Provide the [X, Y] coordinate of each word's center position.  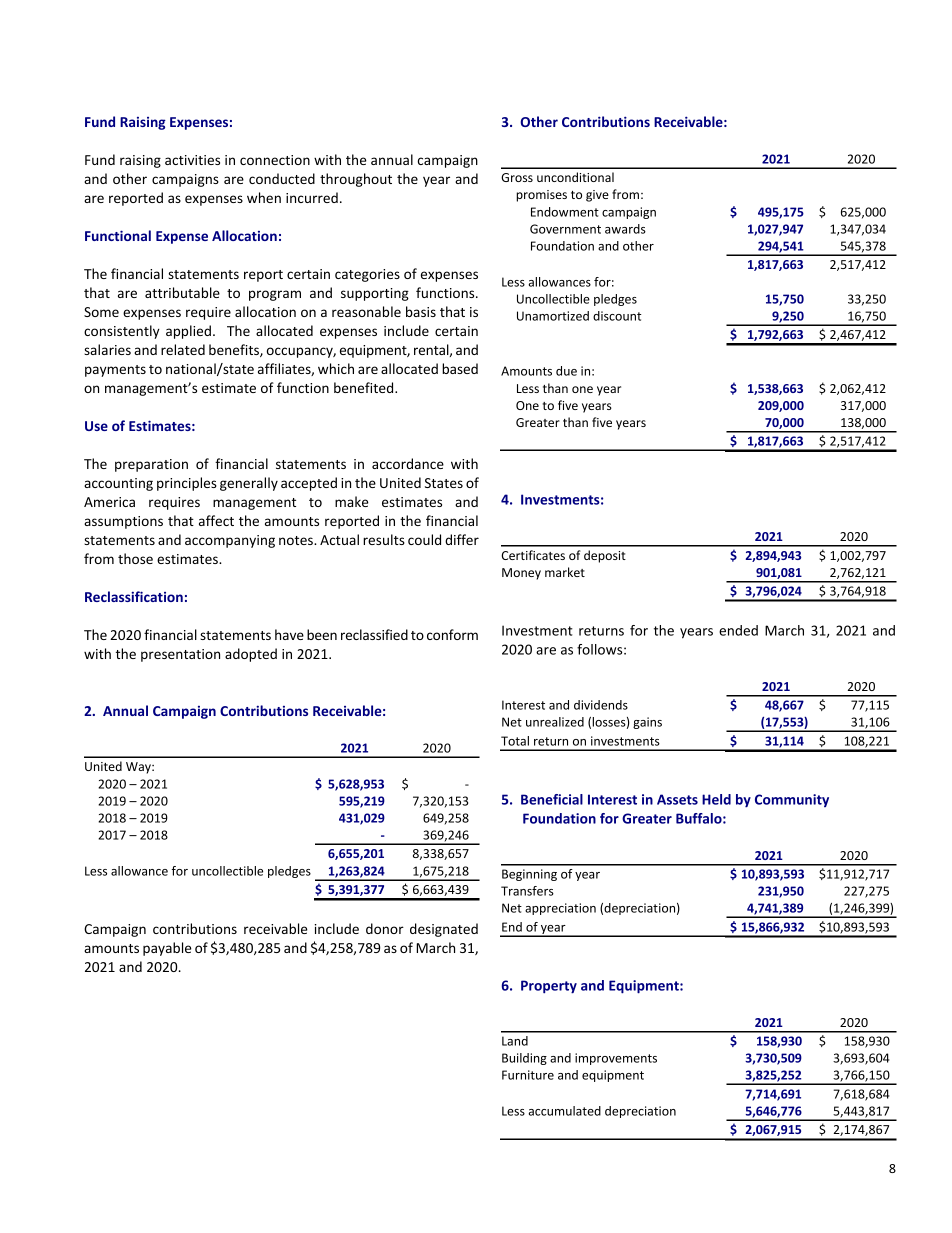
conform [452, 634]
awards [625, 229]
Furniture [528, 1075]
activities [192, 160]
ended [738, 630]
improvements [616, 1059]
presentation [180, 655]
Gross [517, 177]
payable [167, 949]
